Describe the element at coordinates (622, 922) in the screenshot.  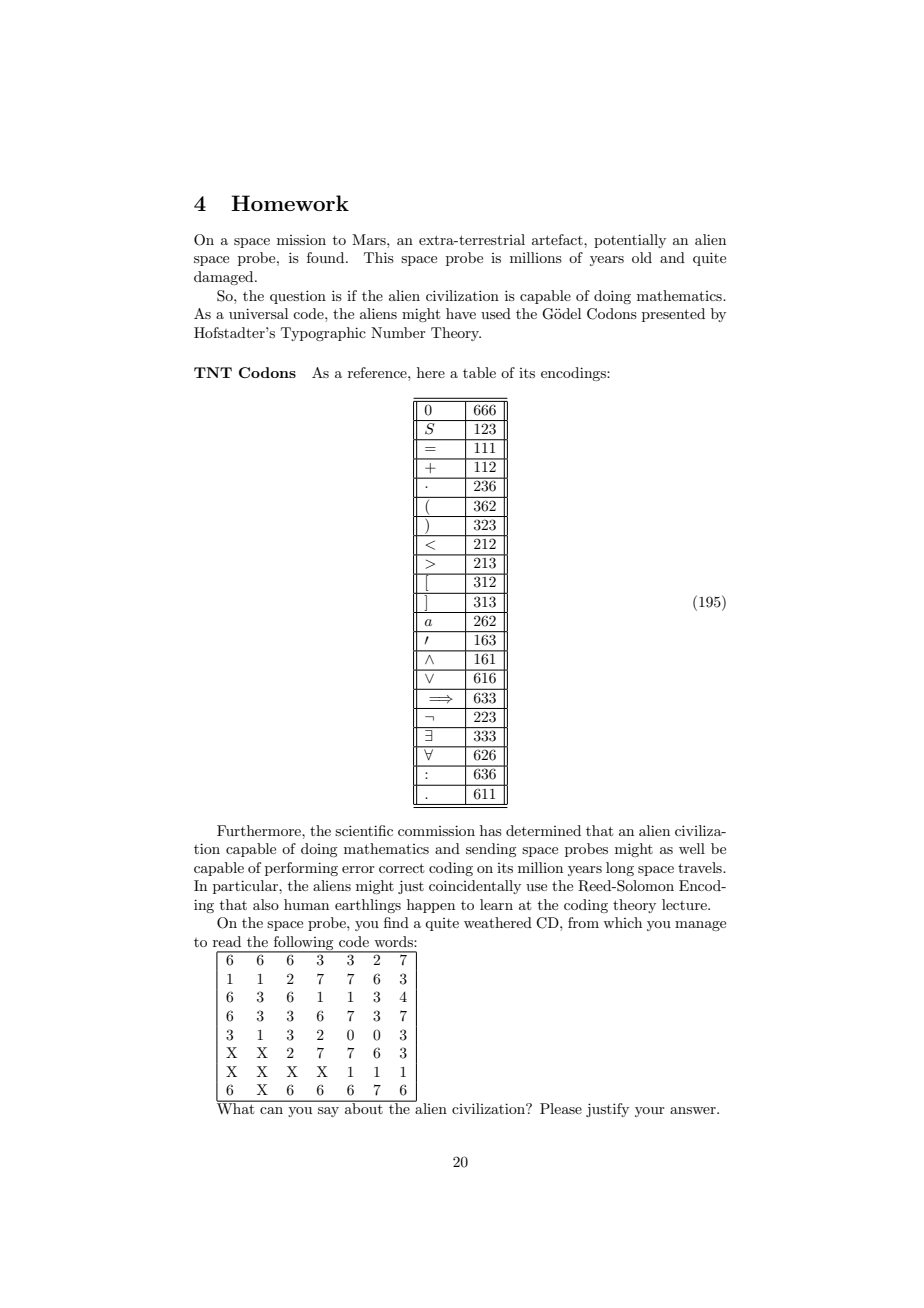
I see `which` at that location.
